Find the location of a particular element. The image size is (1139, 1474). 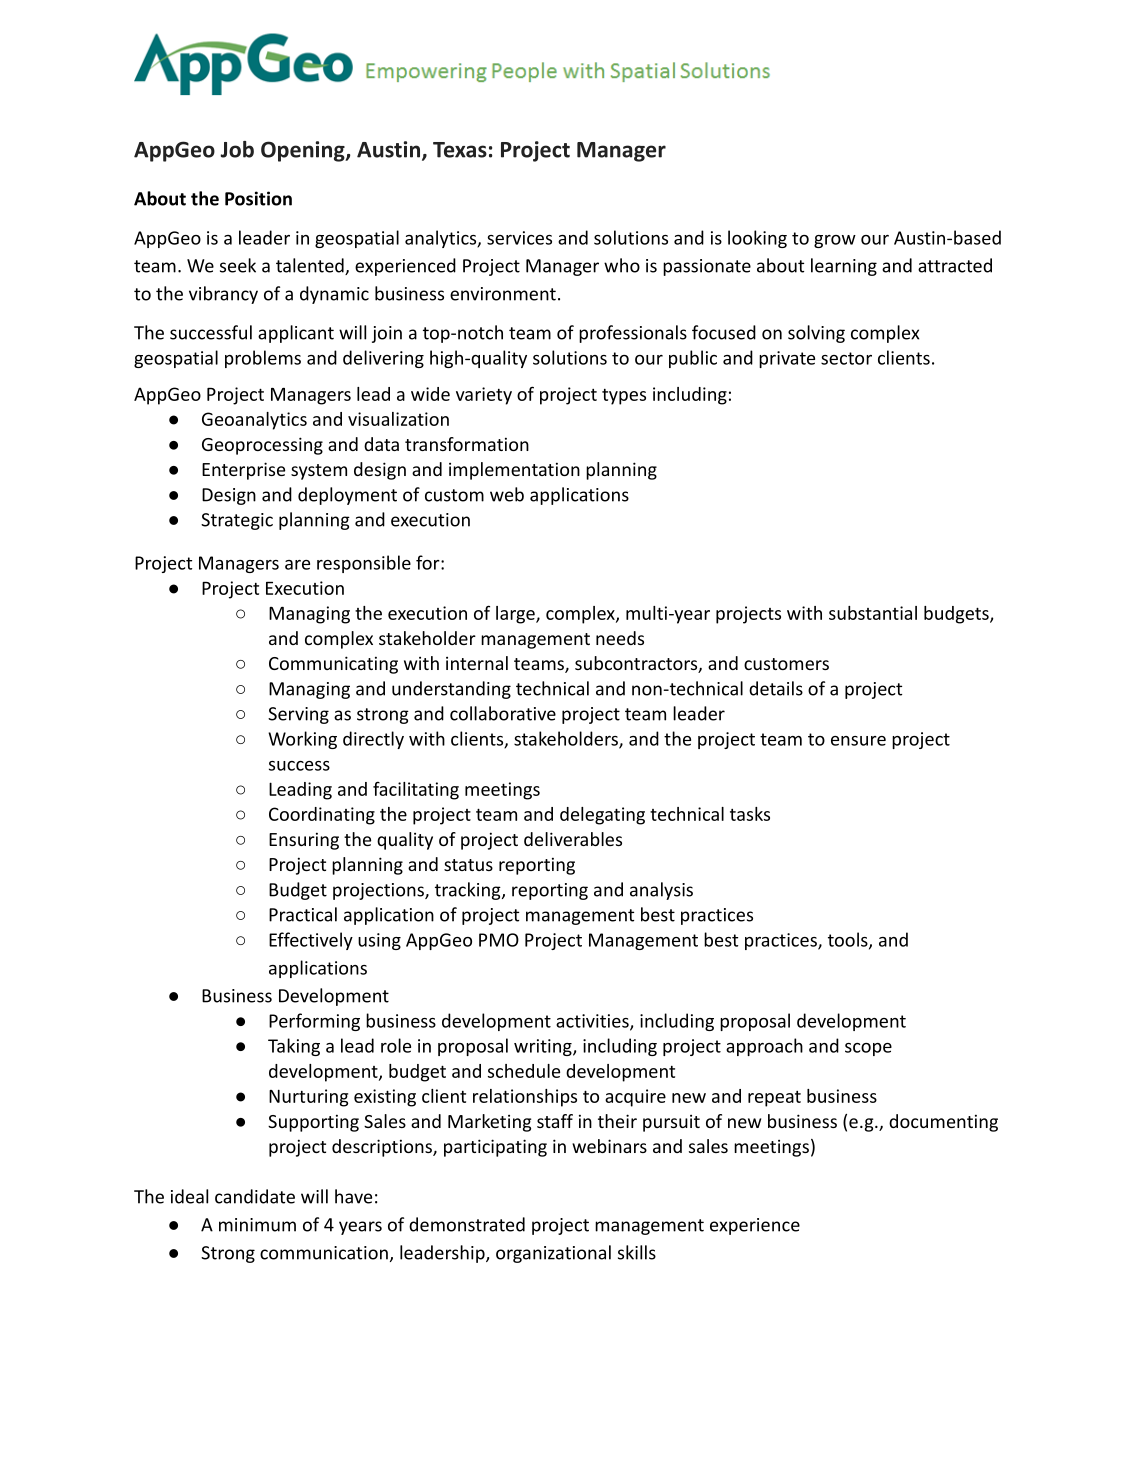

Position is located at coordinates (258, 198).
